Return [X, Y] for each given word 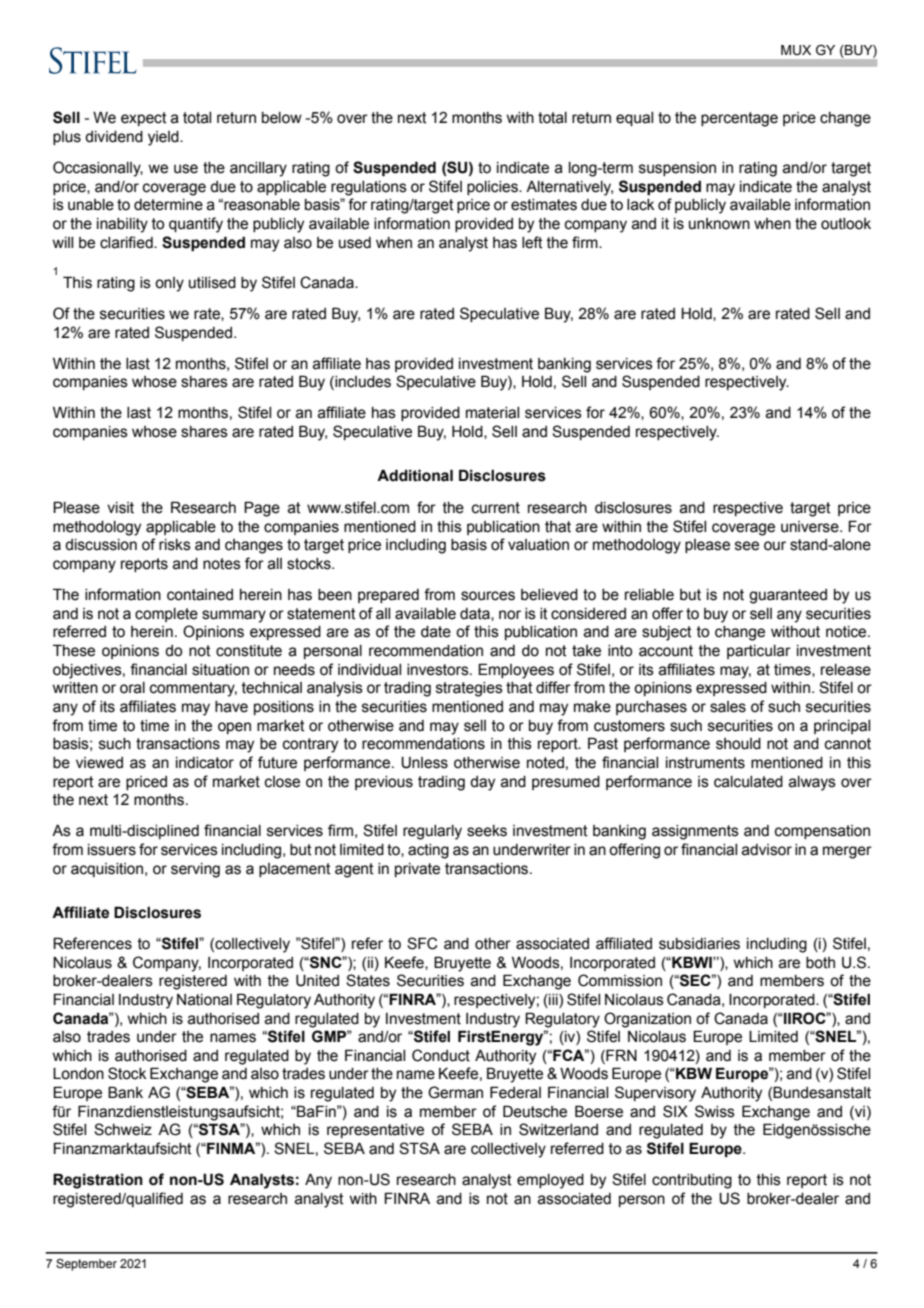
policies [493, 188]
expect [144, 119]
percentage [739, 119]
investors [439, 670]
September [86, 1265]
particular [759, 652]
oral [132, 688]
